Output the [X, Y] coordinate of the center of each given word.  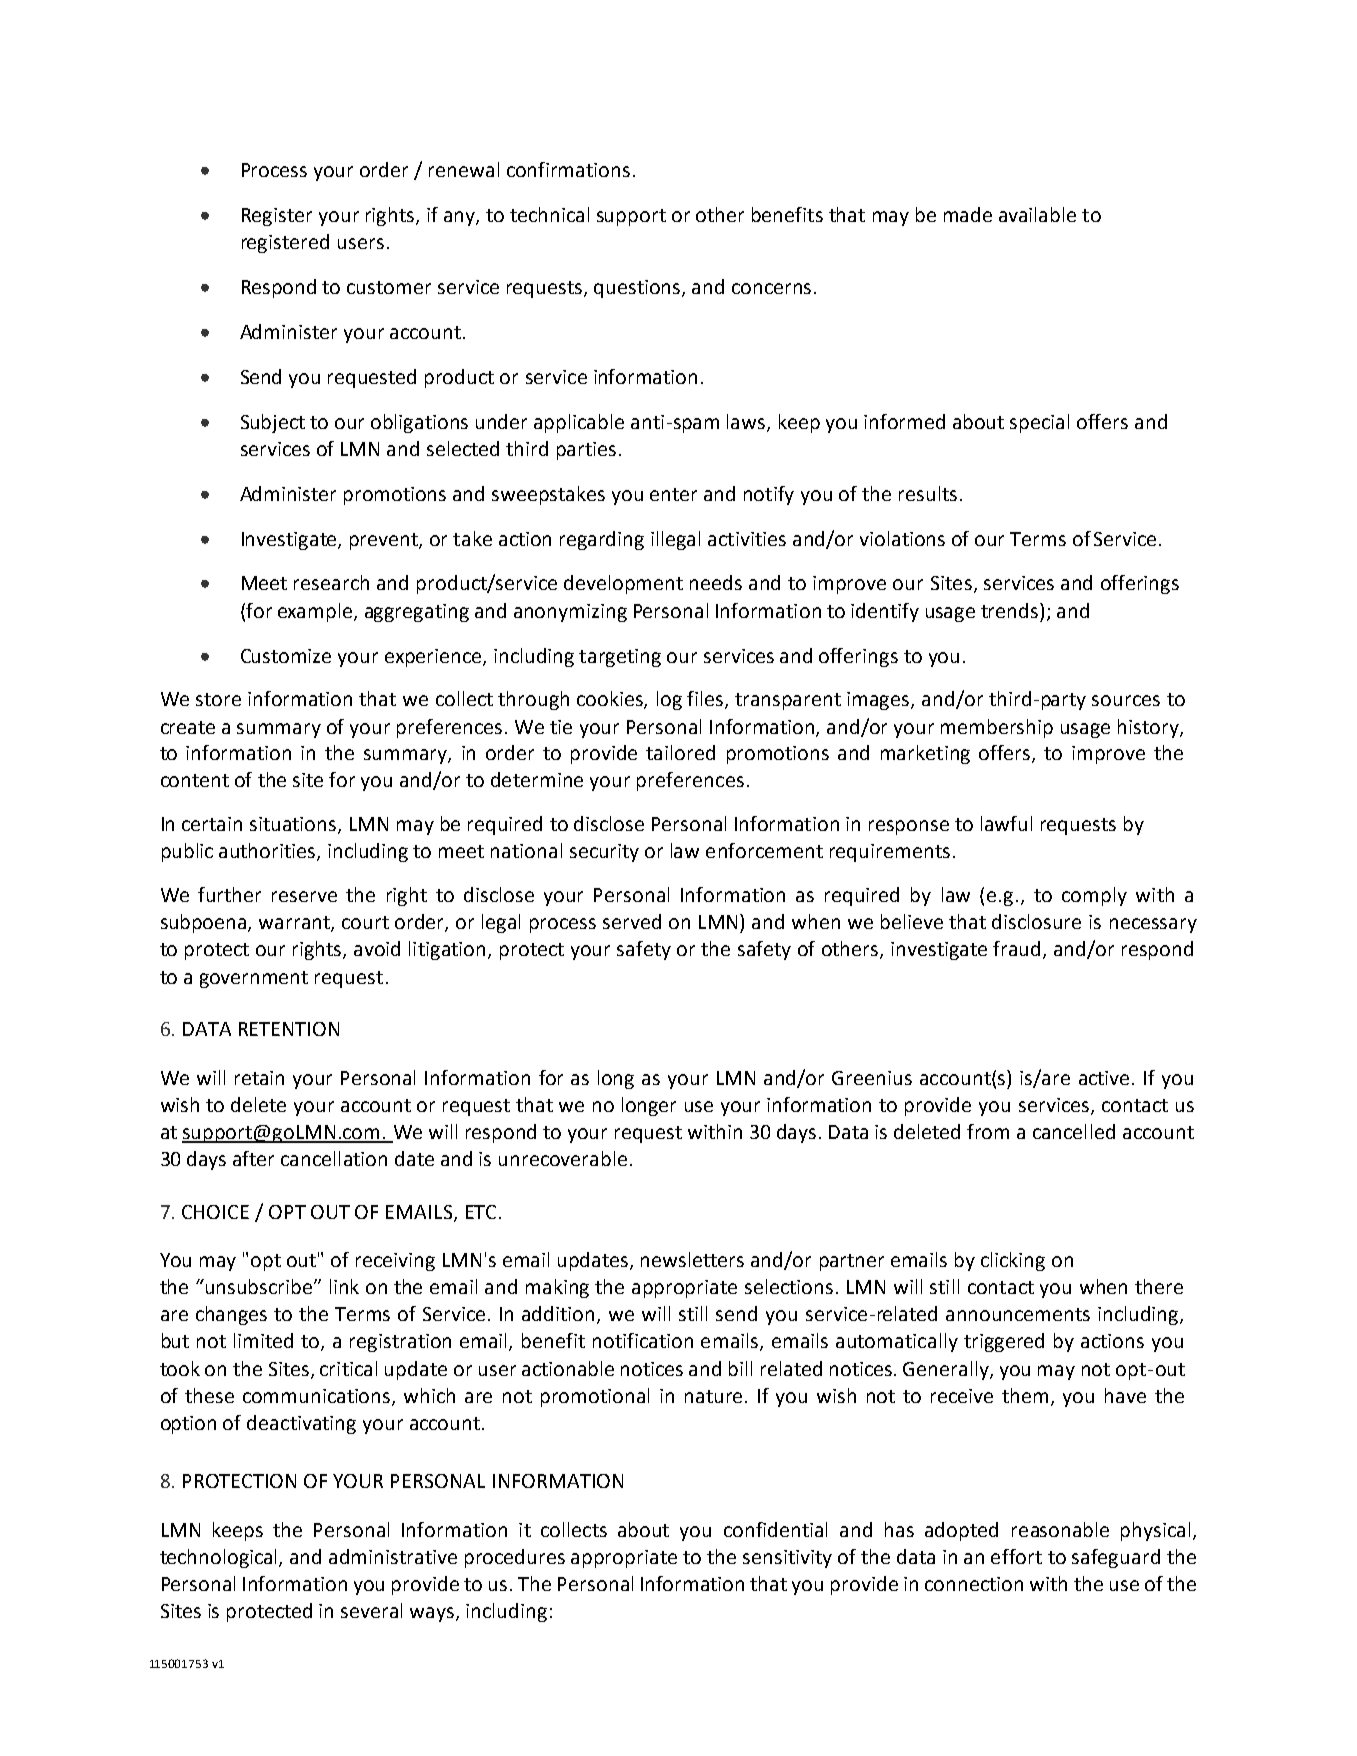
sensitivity [787, 1559]
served [632, 921]
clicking [1013, 1261]
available [1037, 214]
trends [1011, 610]
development [623, 584]
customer [389, 287]
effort [1016, 1556]
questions [638, 289]
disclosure [1036, 921]
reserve [304, 896]
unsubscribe [260, 1286]
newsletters [692, 1259]
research [331, 582]
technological [220, 1558]
